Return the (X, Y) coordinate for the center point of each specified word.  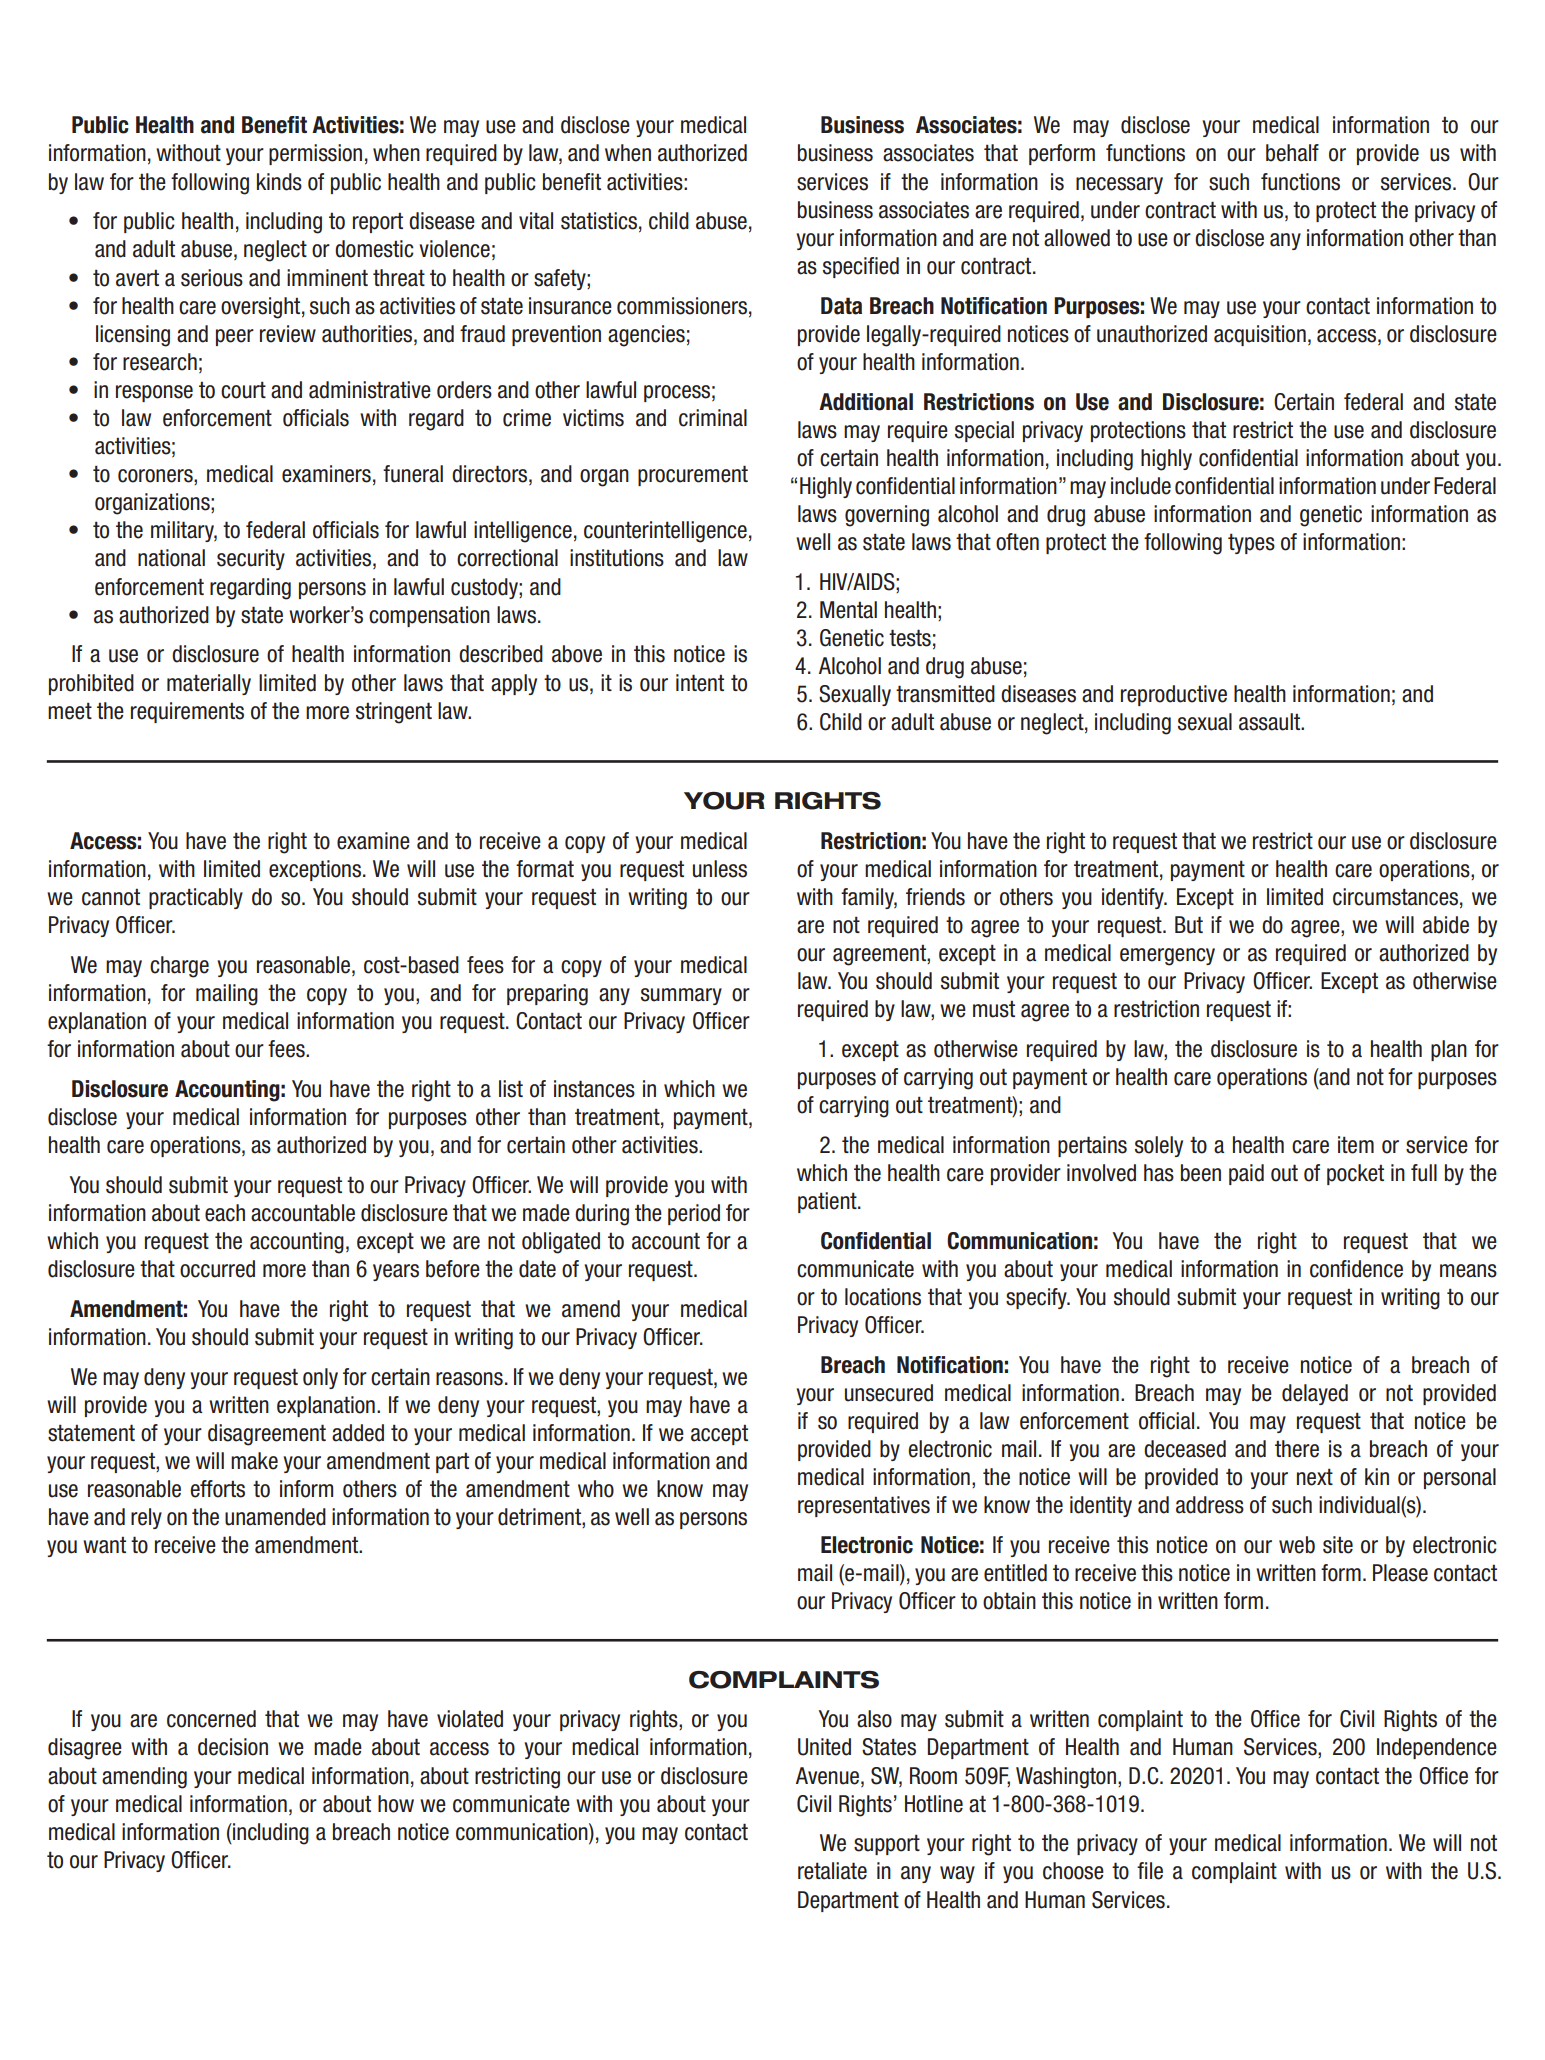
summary (681, 996)
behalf (1292, 153)
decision (233, 1747)
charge (179, 967)
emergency (1167, 957)
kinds (279, 182)
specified (861, 267)
